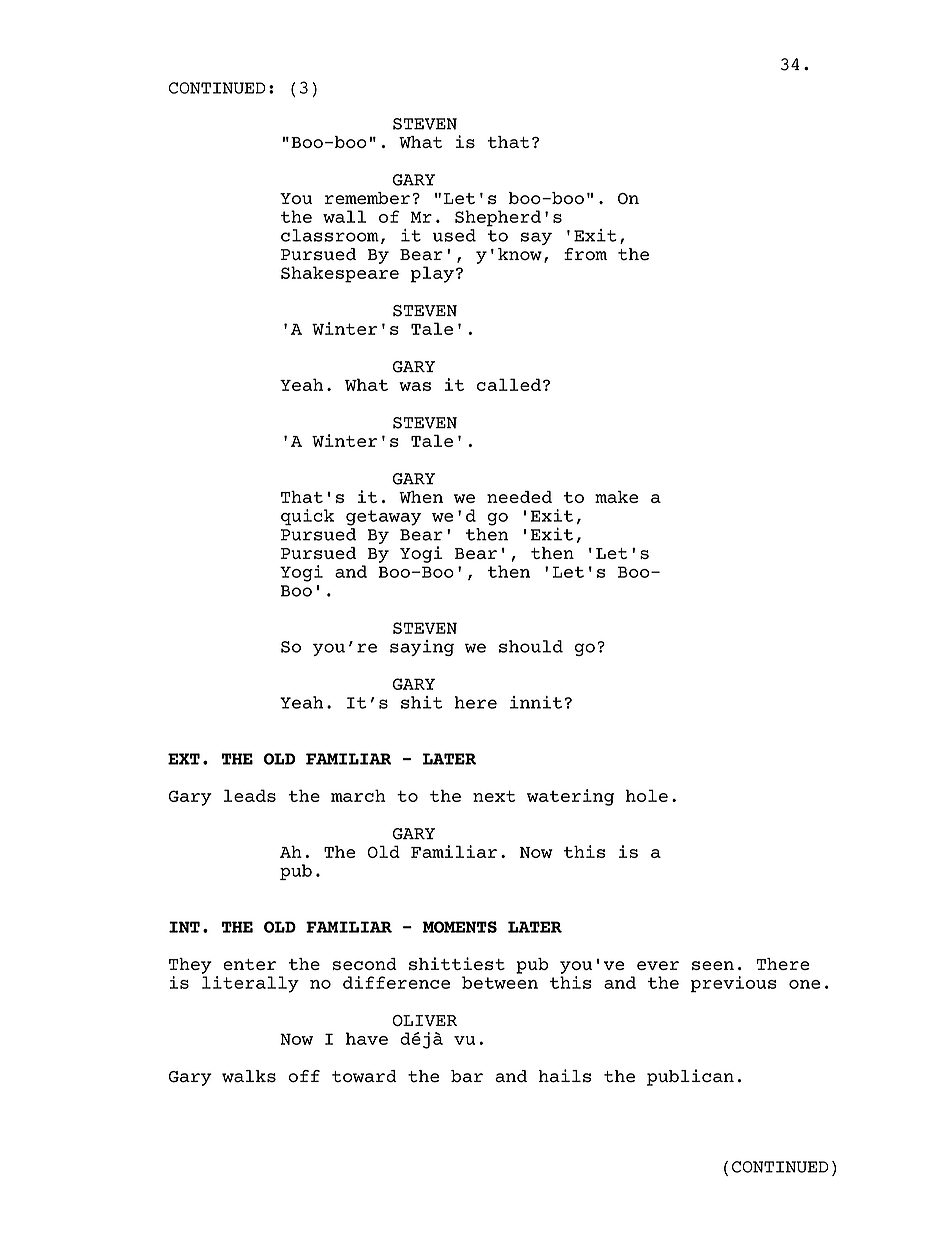 The height and width of the screenshot is (1233, 952). I want to click on hole, so click(647, 795).
